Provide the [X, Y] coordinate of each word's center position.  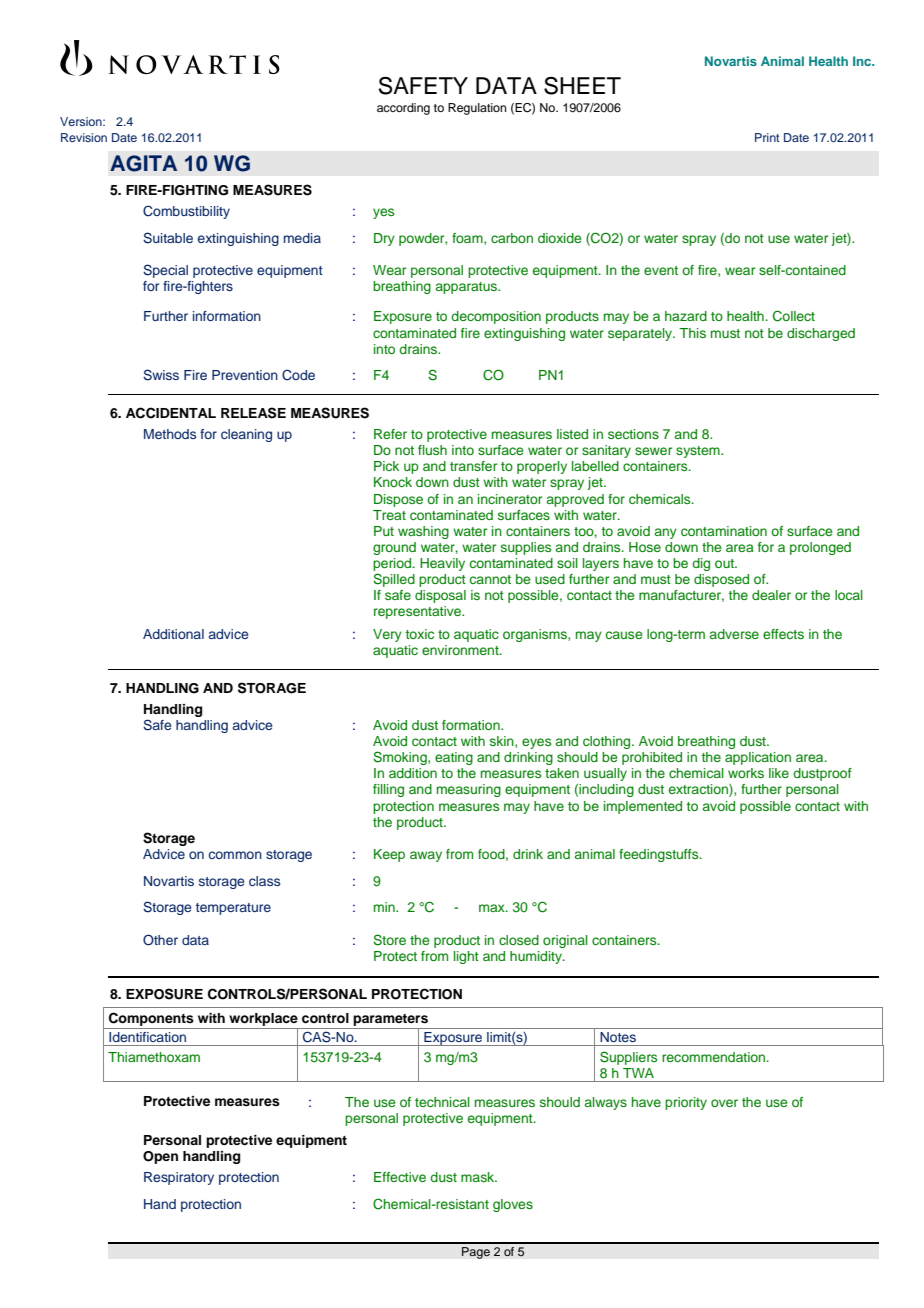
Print [767, 137]
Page [476, 1253]
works [746, 773]
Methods [170, 434]
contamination [724, 531]
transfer [473, 466]
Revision [84, 137]
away [426, 856]
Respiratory [179, 1178]
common [235, 855]
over [724, 1103]
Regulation [477, 109]
